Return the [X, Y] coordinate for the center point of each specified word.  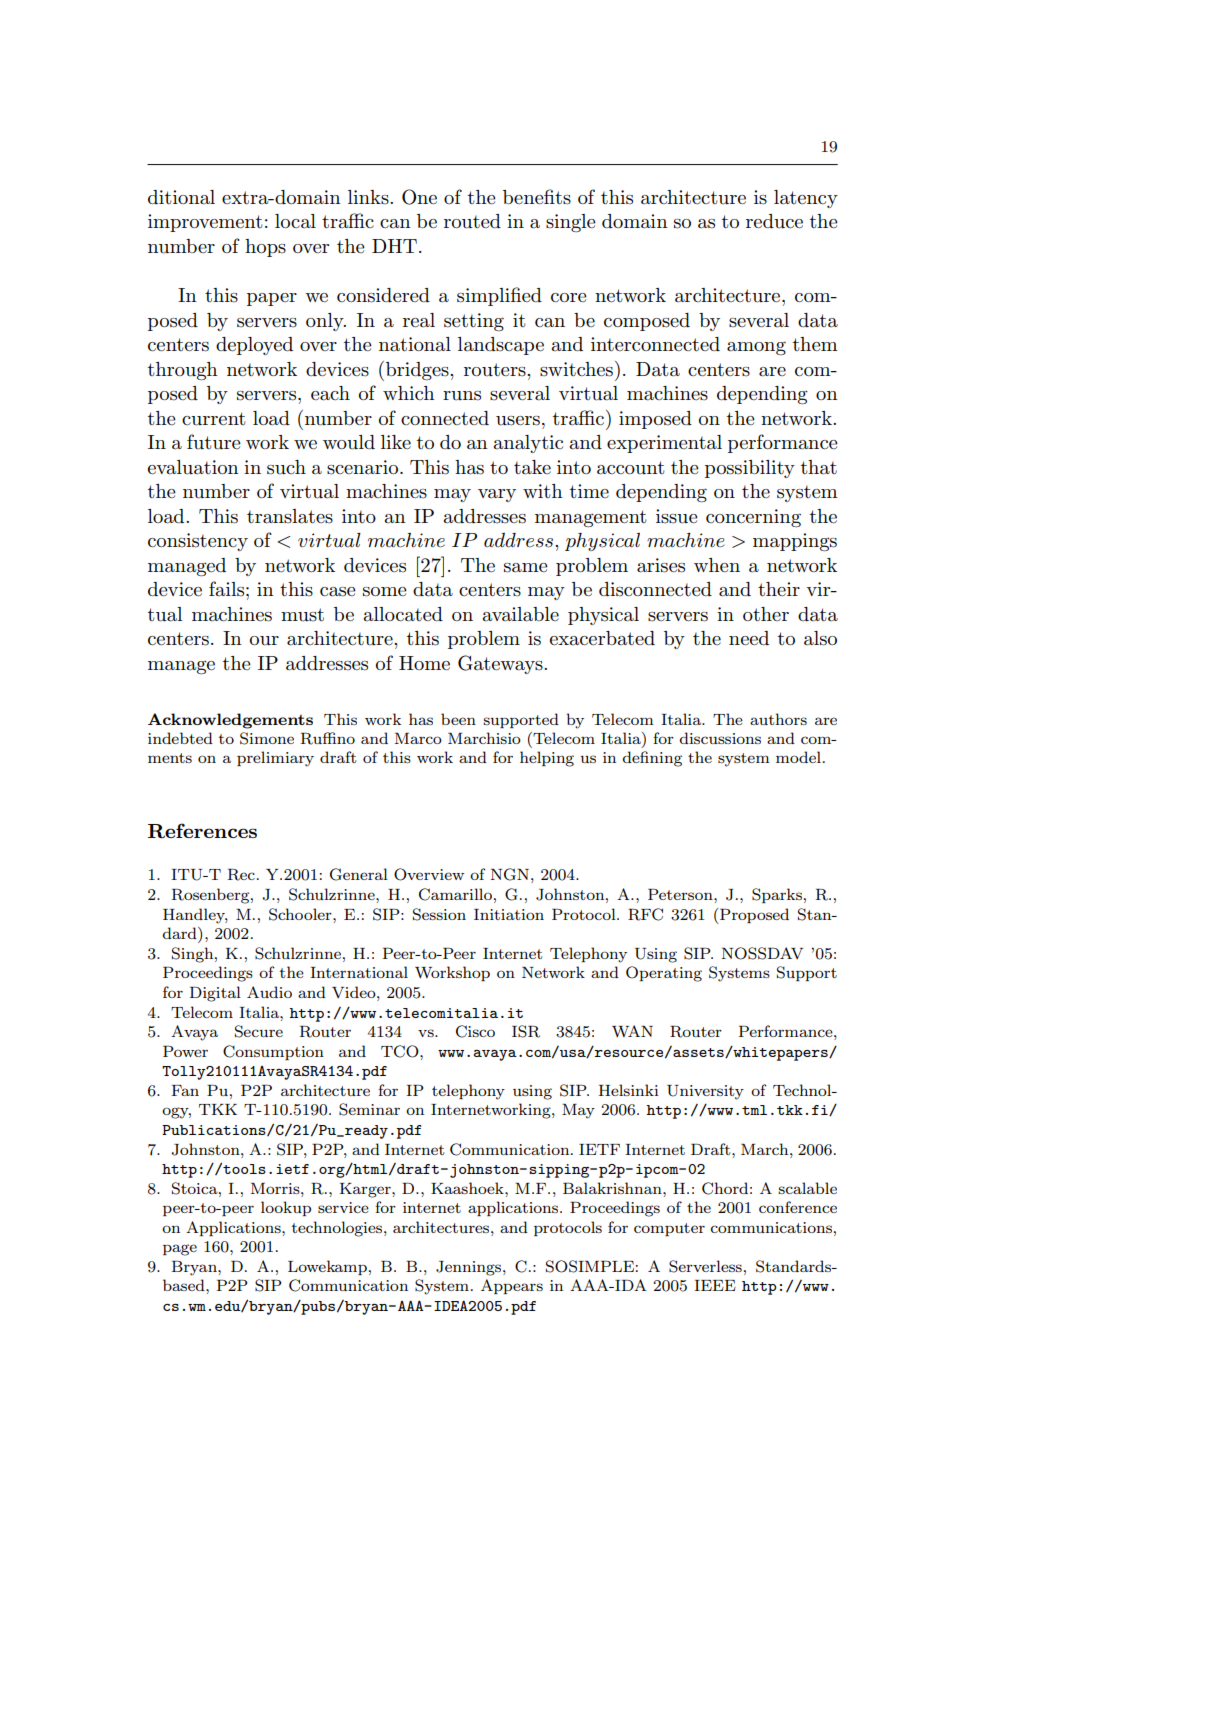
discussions [720, 738]
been [458, 719]
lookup [286, 1208]
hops [265, 248]
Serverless [705, 1266]
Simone [267, 738]
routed [472, 221]
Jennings [470, 1268]
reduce [774, 221]
